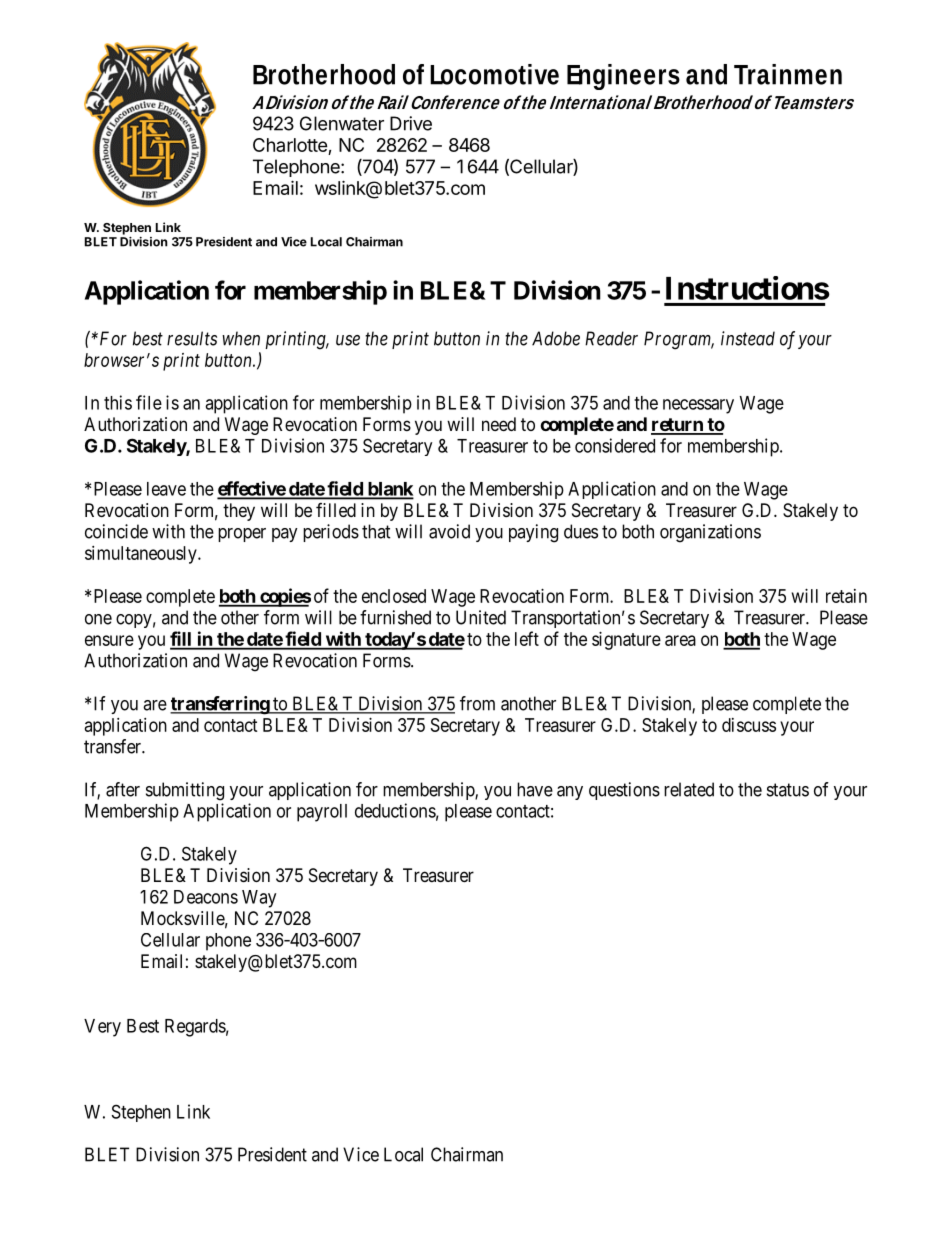 This image has height=1233, width=952. I want to click on status, so click(788, 790).
